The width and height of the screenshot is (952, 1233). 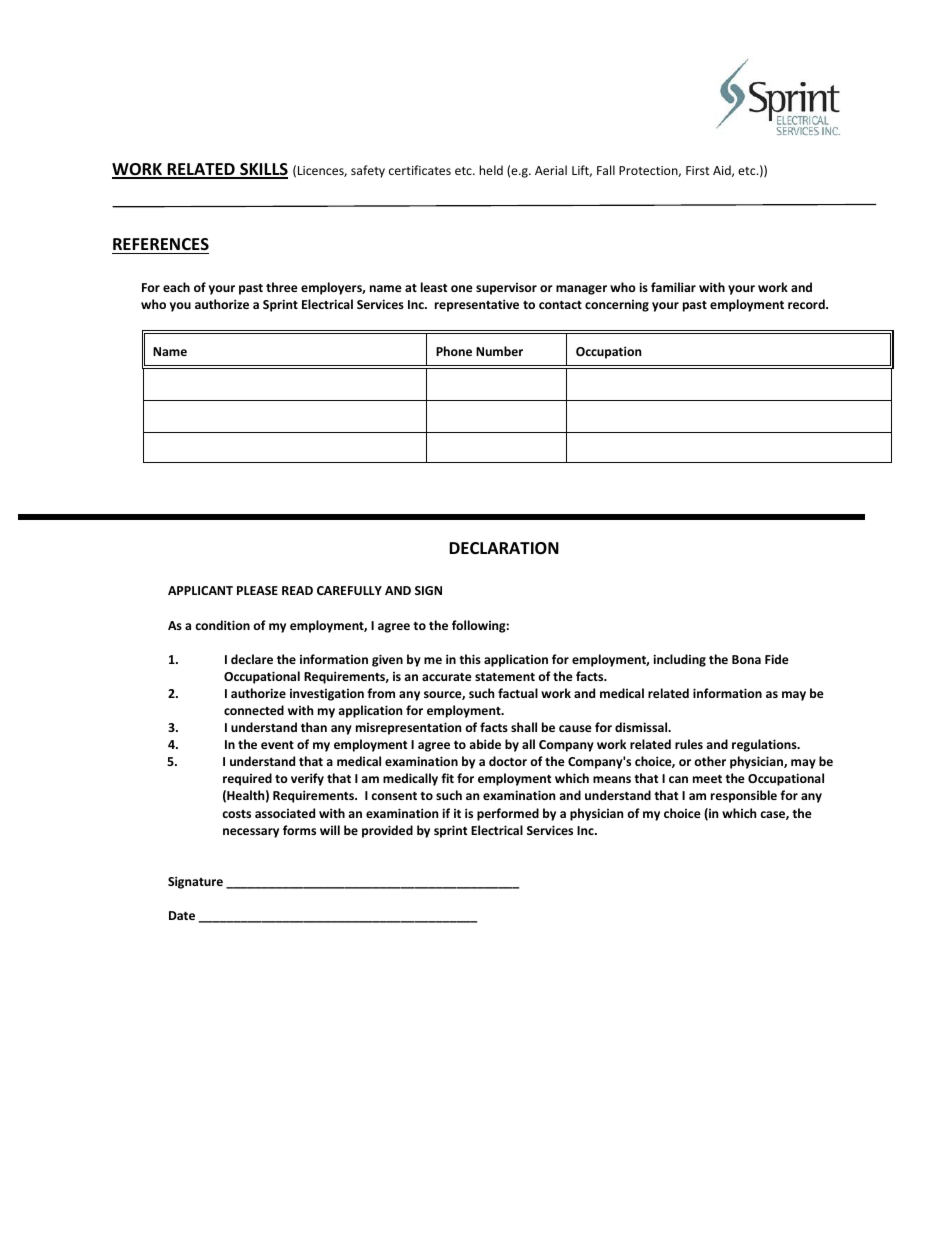 I want to click on held, so click(x=491, y=170).
